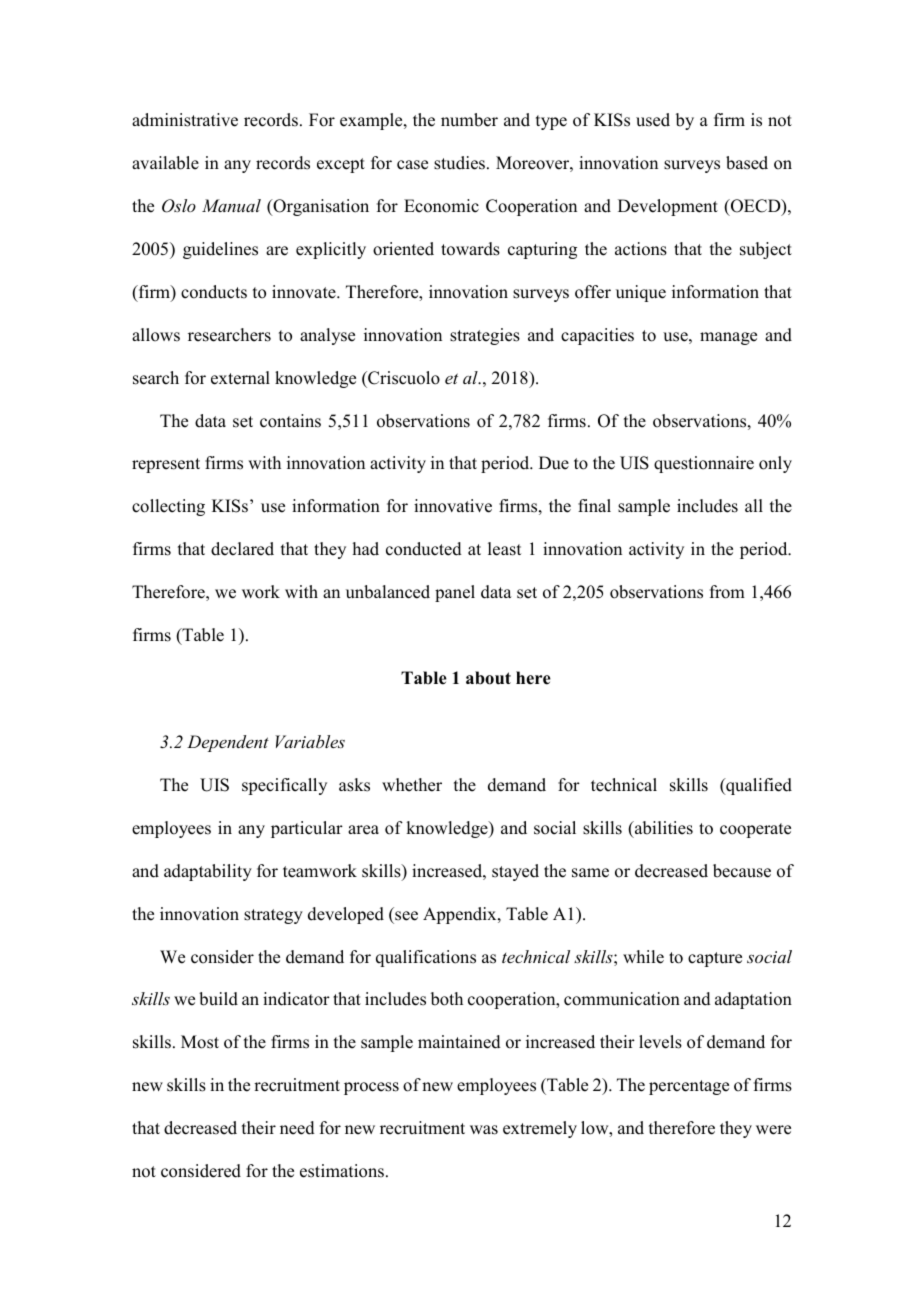  What do you see at coordinates (728, 338) in the screenshot?
I see `manage` at bounding box center [728, 338].
